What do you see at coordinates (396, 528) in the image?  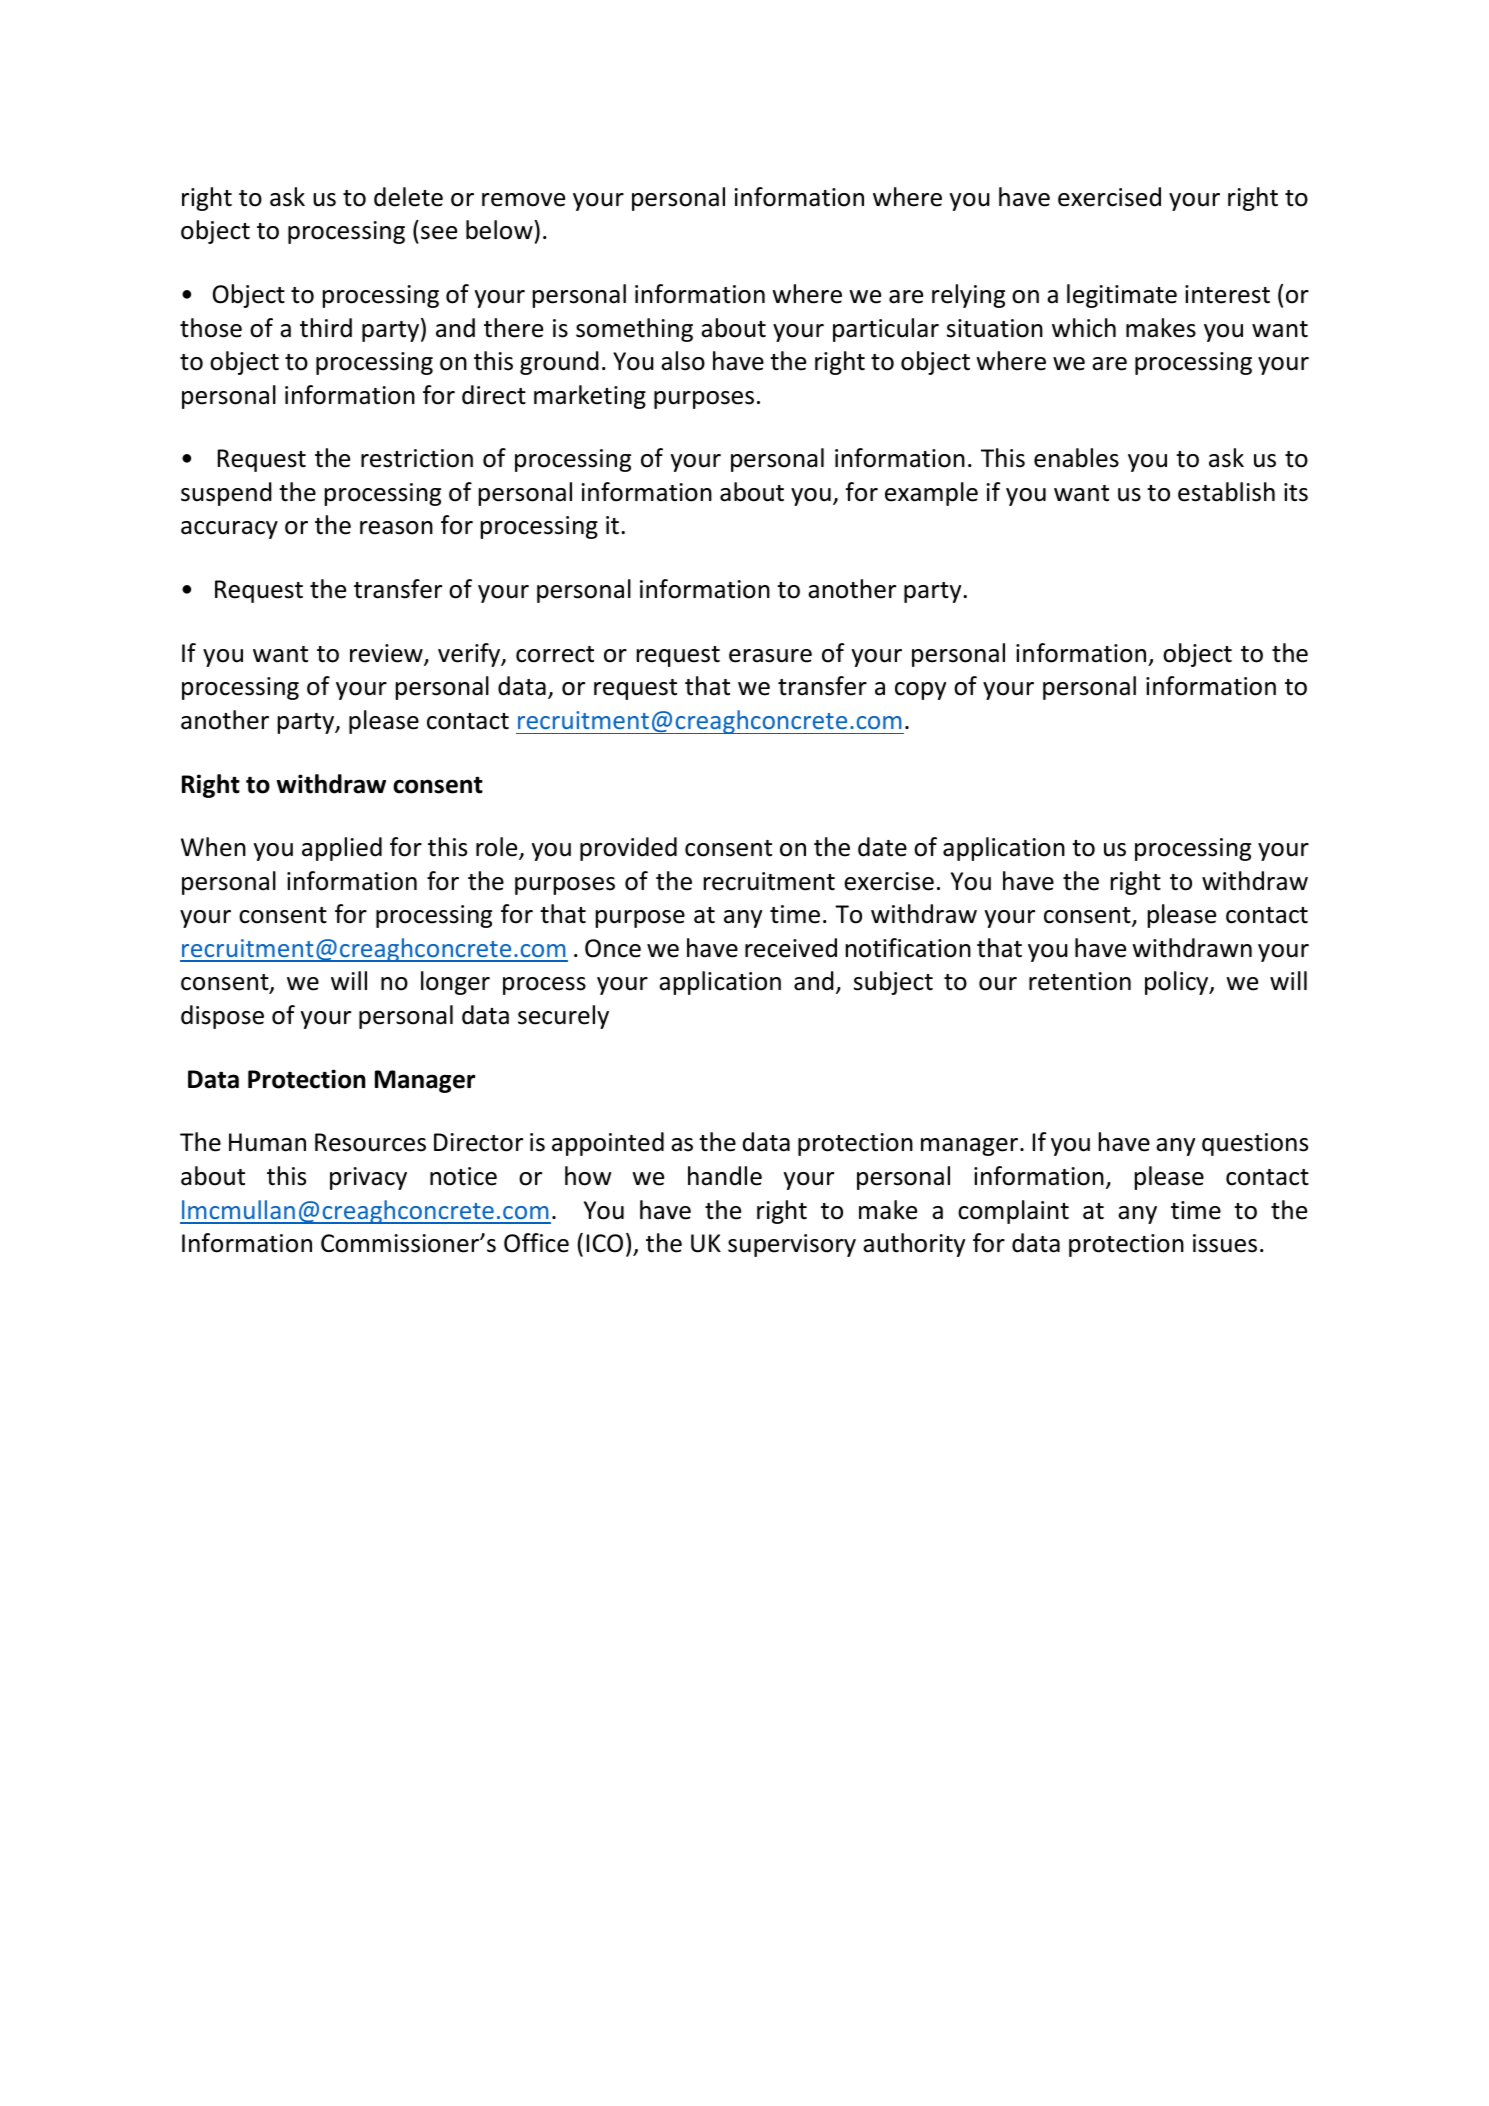 I see `reason` at bounding box center [396, 528].
